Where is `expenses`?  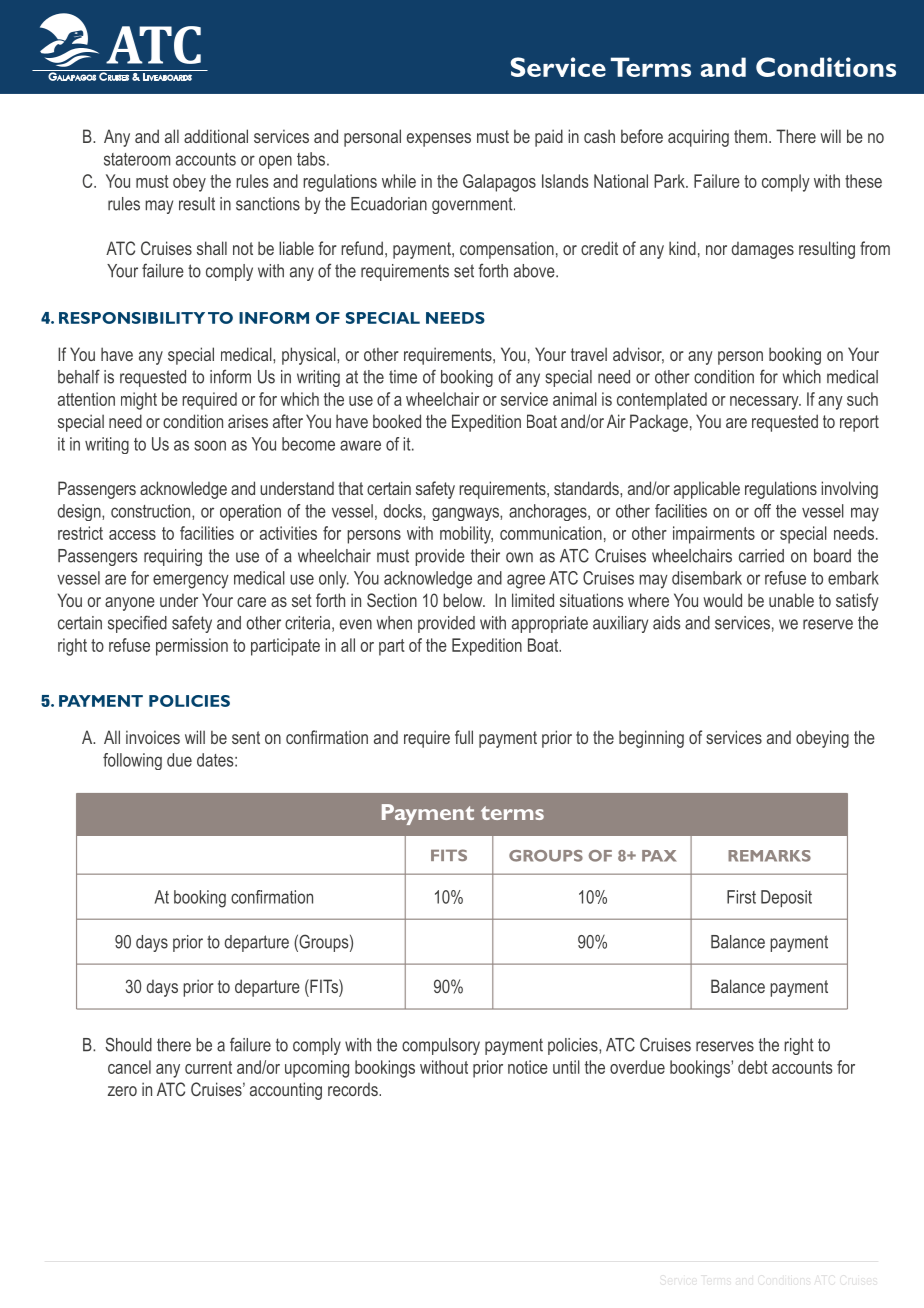 expenses is located at coordinates (439, 140).
